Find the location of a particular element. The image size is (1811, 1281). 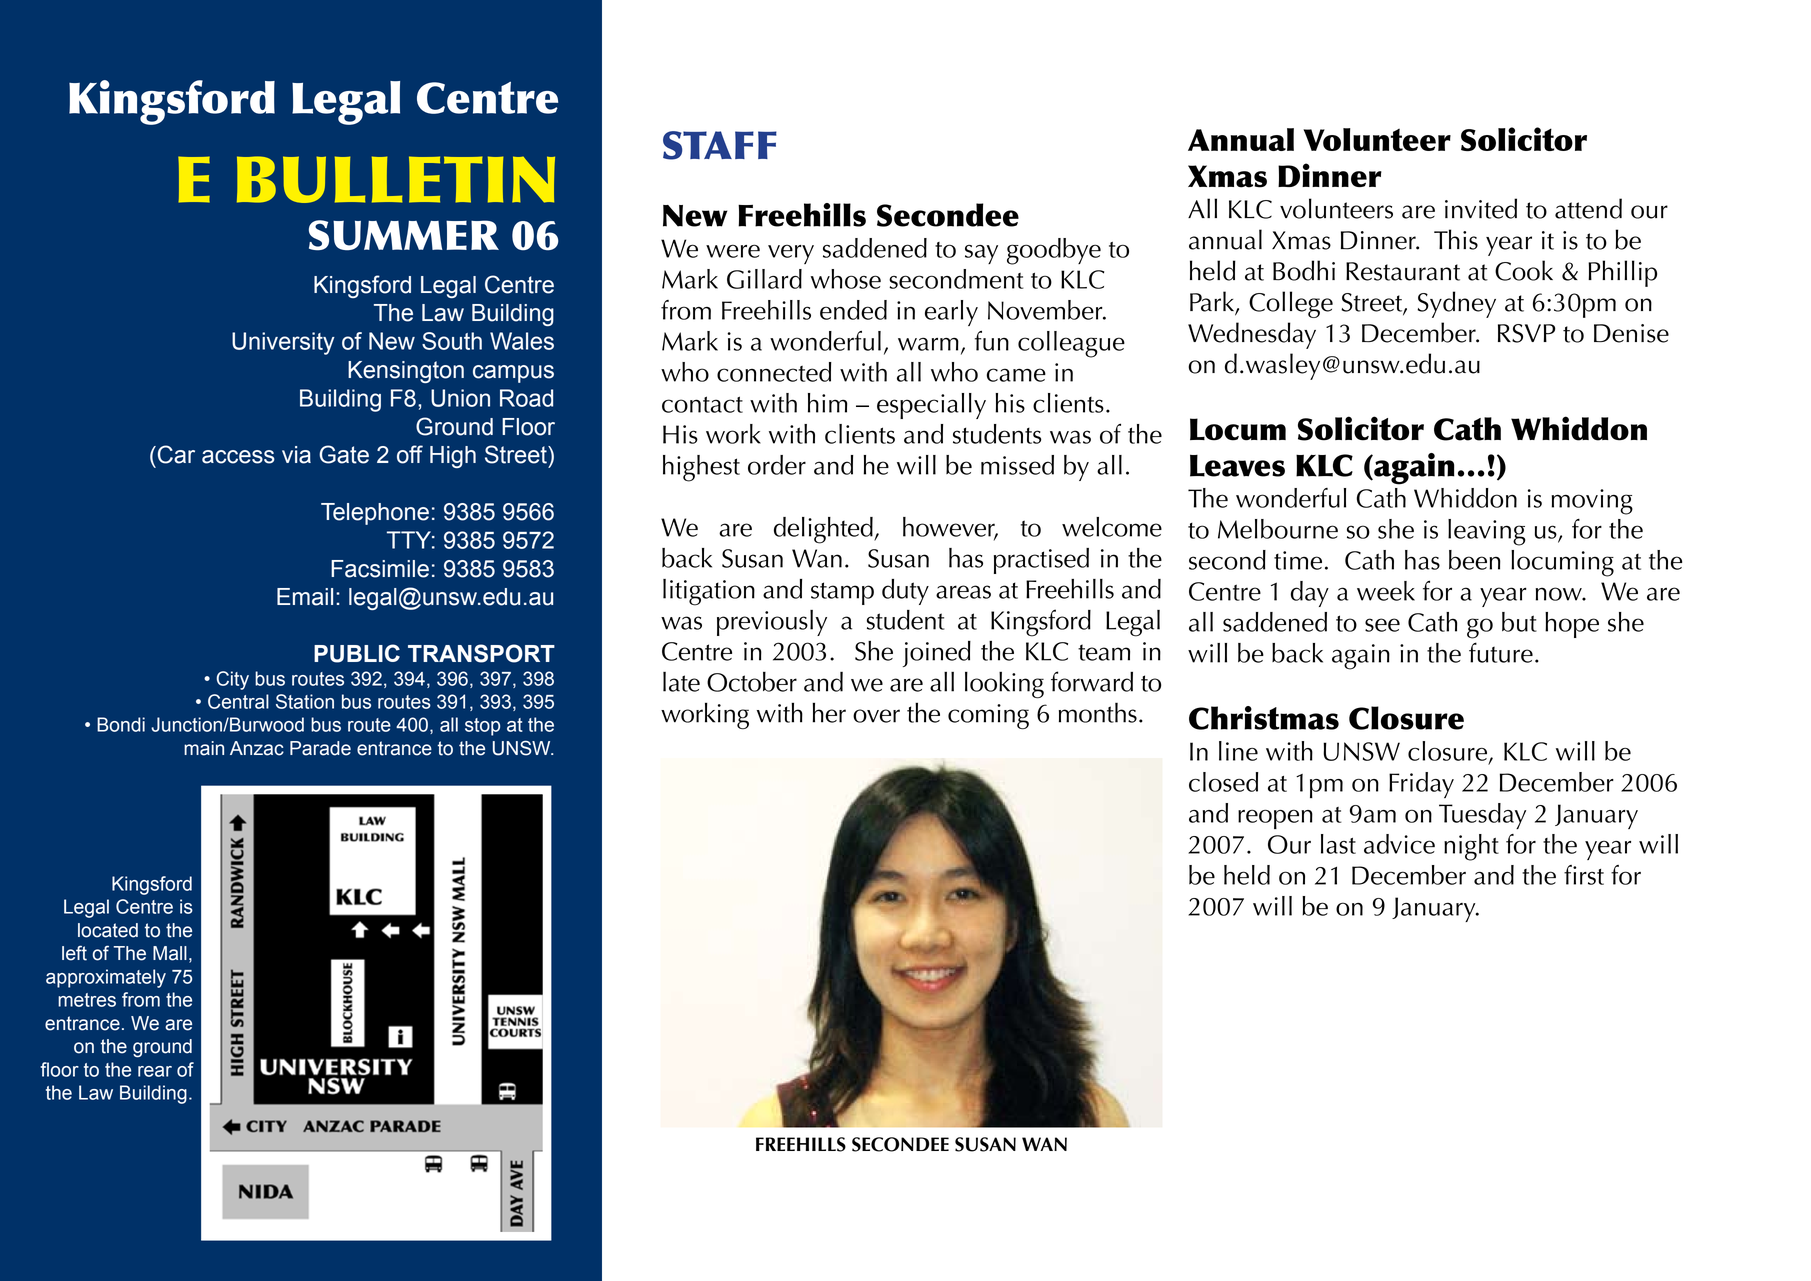

rear is located at coordinates (155, 1071).
